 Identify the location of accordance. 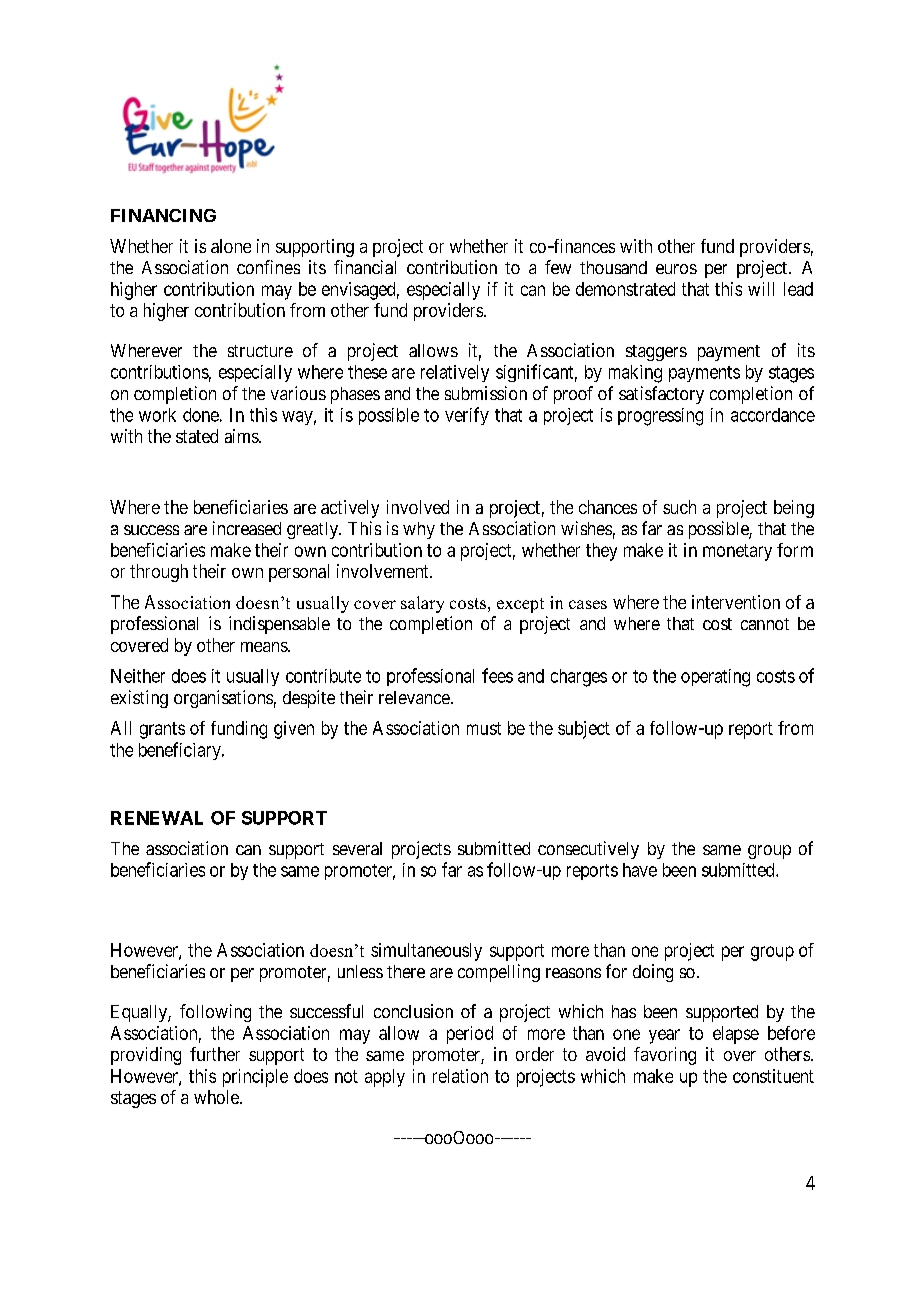
(773, 415).
